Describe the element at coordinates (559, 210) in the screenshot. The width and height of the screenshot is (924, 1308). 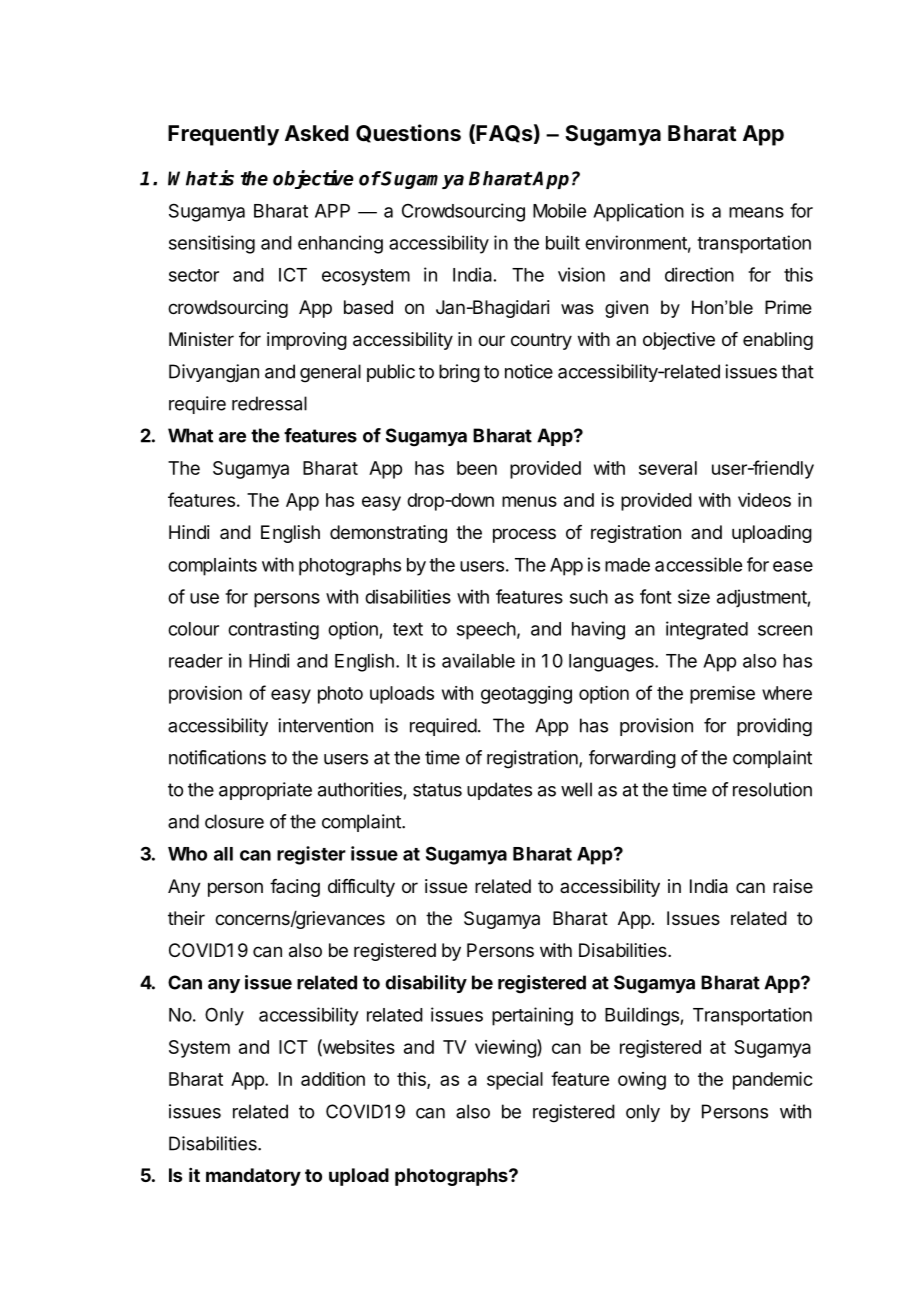
I see `Mobile` at that location.
